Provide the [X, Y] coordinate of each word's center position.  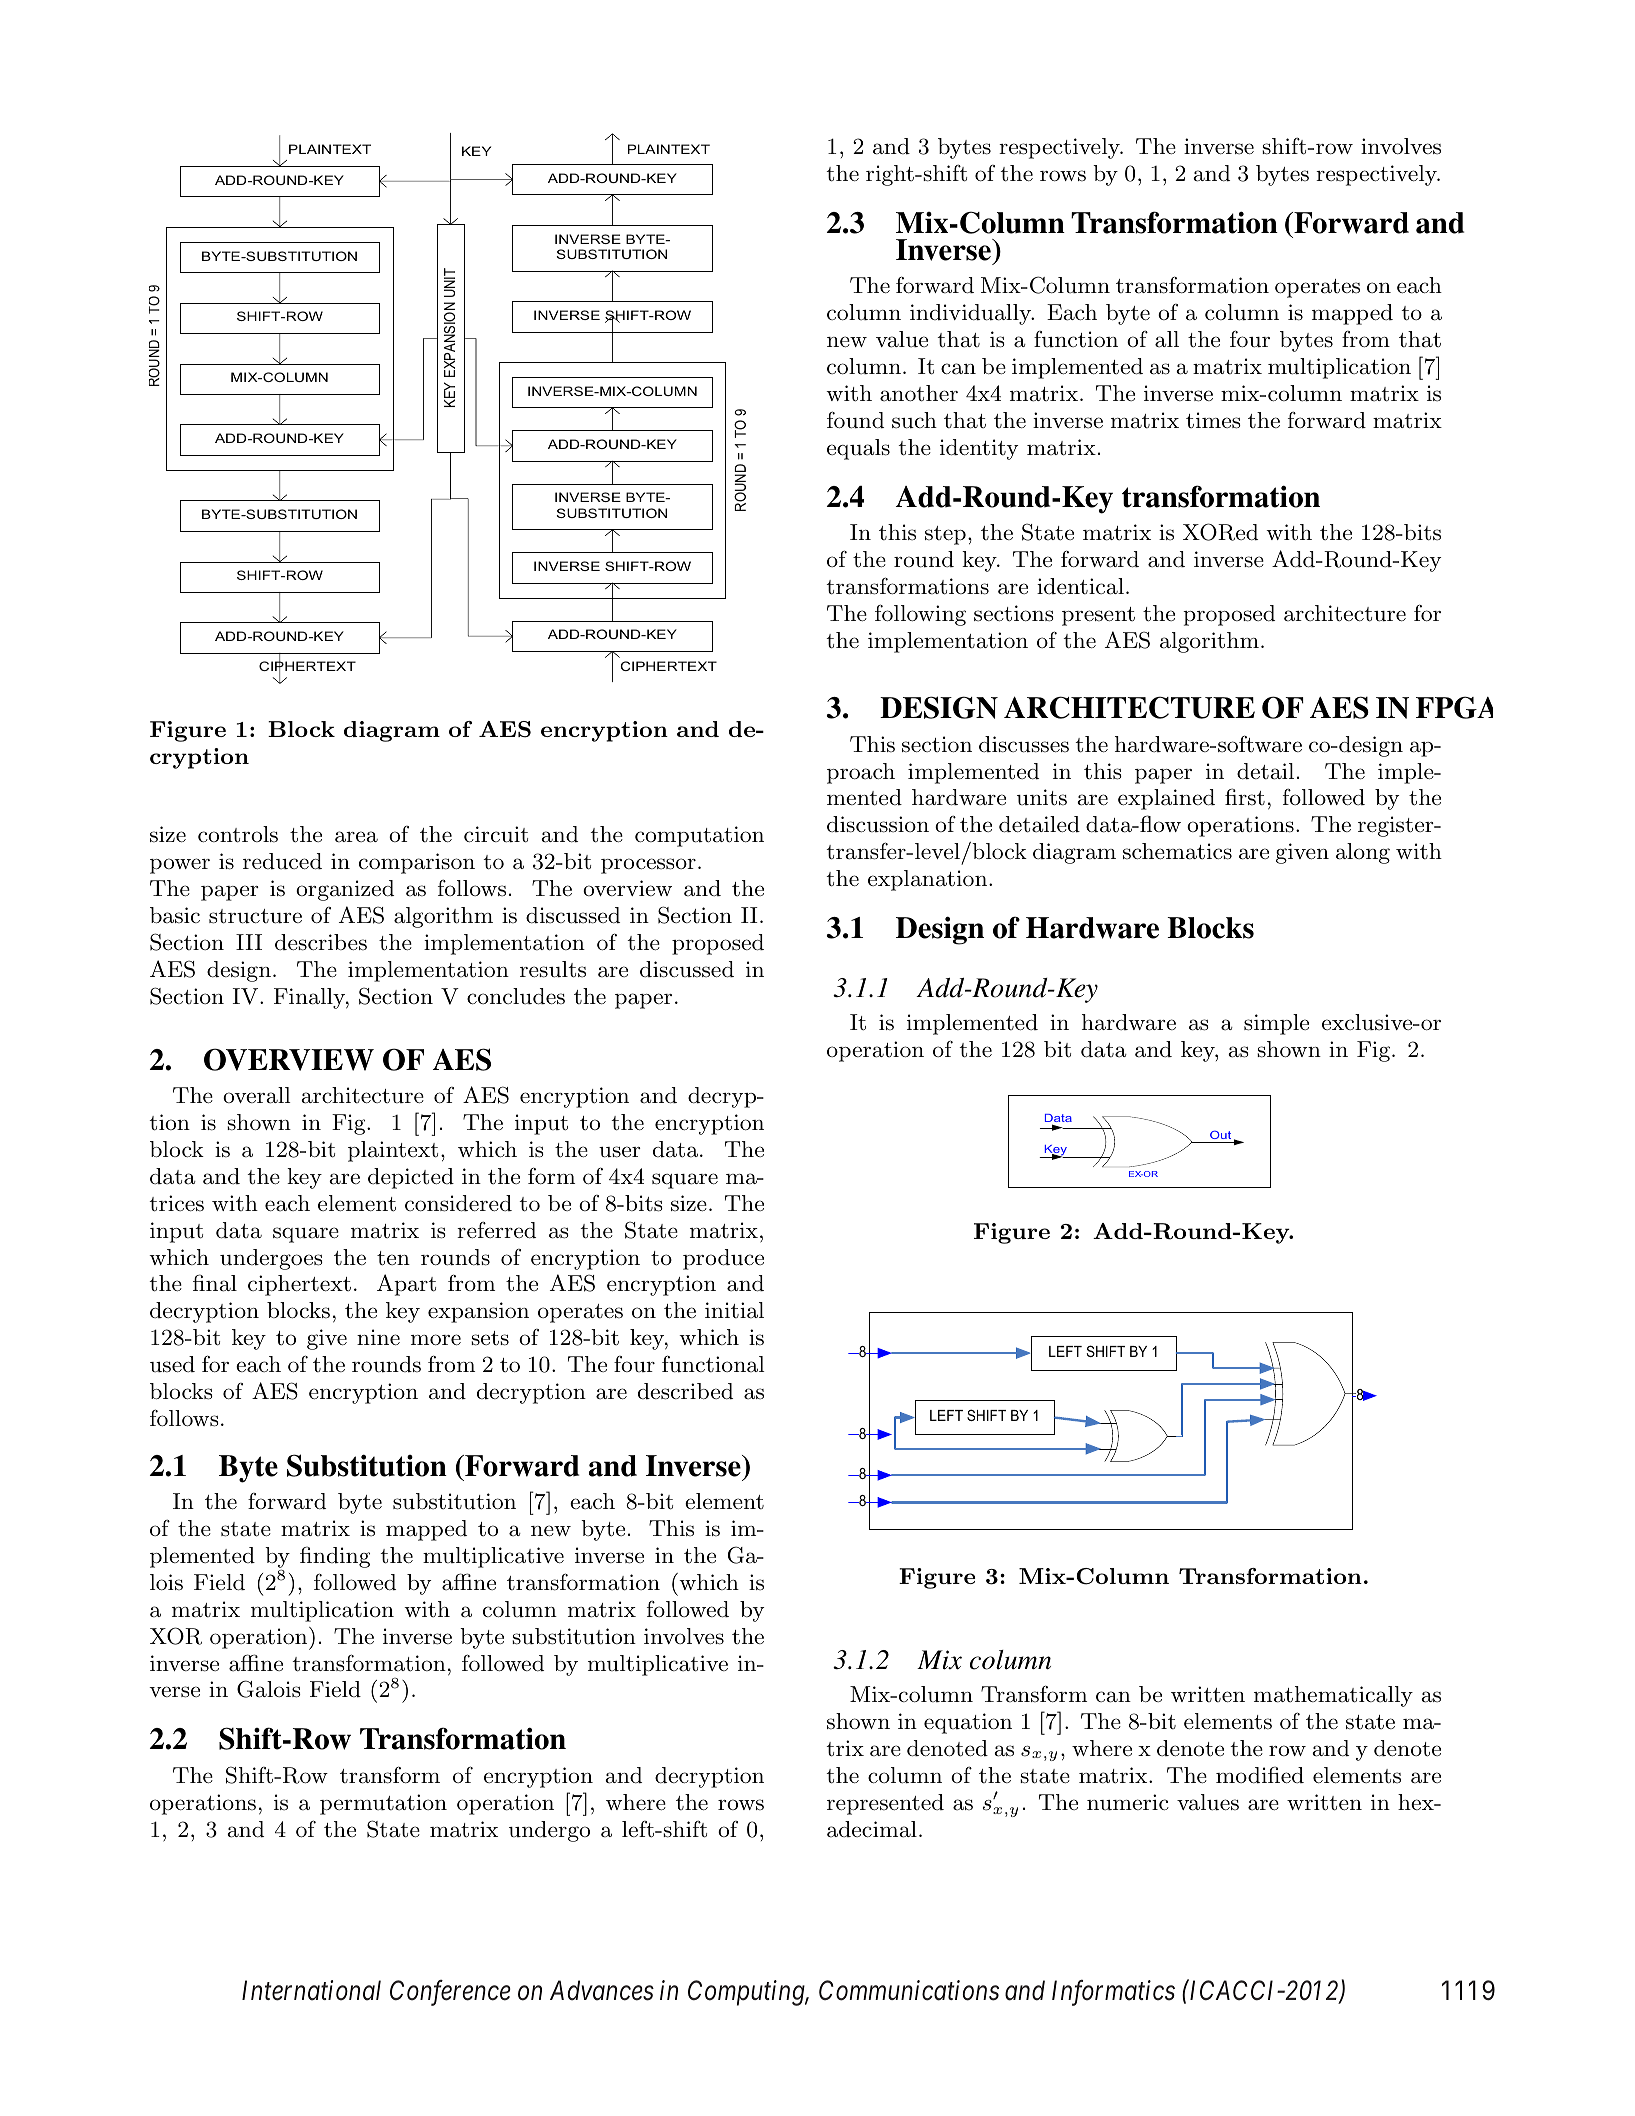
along [1363, 853]
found [855, 420]
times [1213, 420]
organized [345, 890]
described [685, 1391]
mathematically [1333, 1696]
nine [378, 1337]
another [919, 393]
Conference [450, 1993]
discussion [878, 824]
